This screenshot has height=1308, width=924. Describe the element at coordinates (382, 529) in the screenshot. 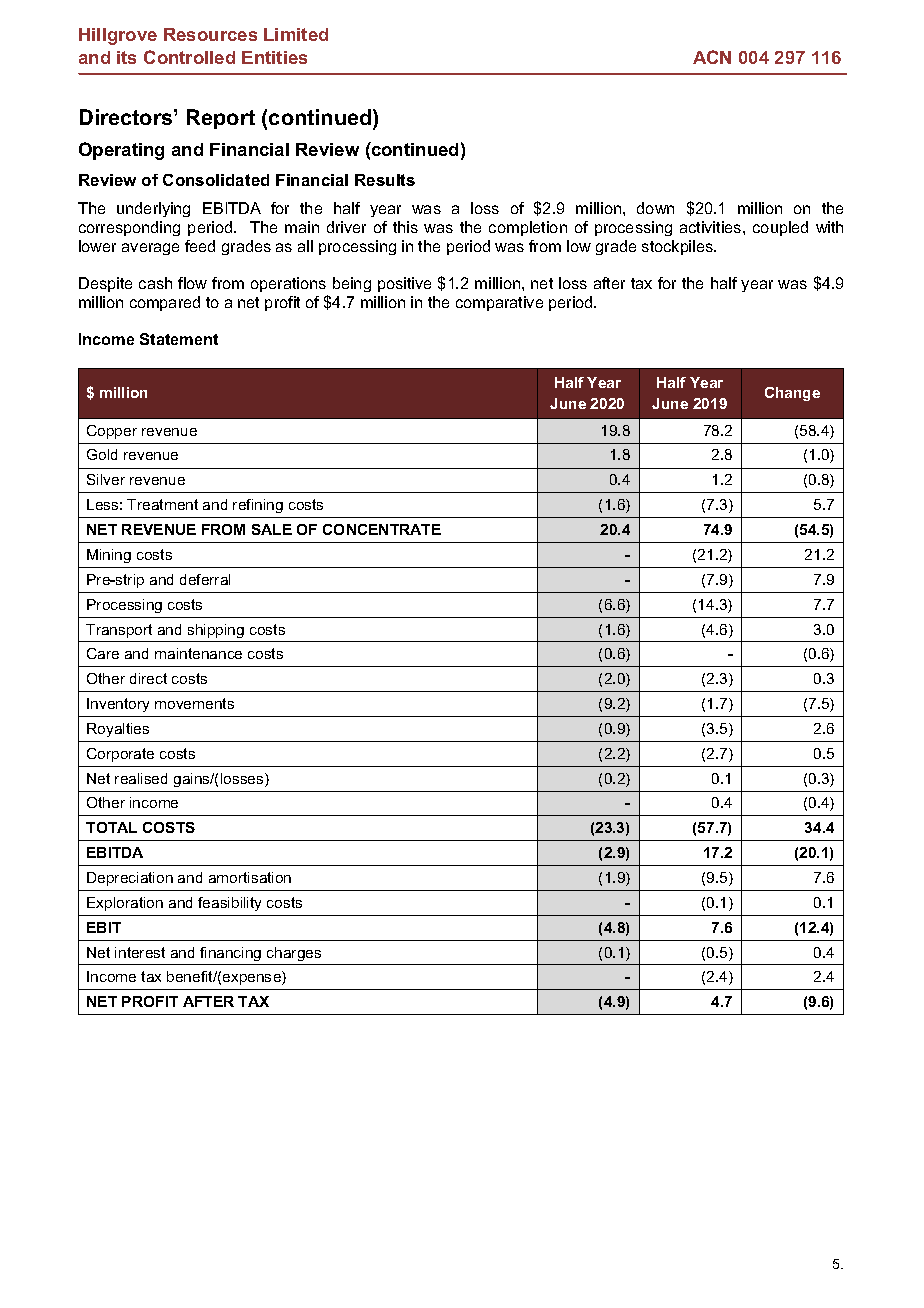

I see `CONCENTRATE` at that location.
